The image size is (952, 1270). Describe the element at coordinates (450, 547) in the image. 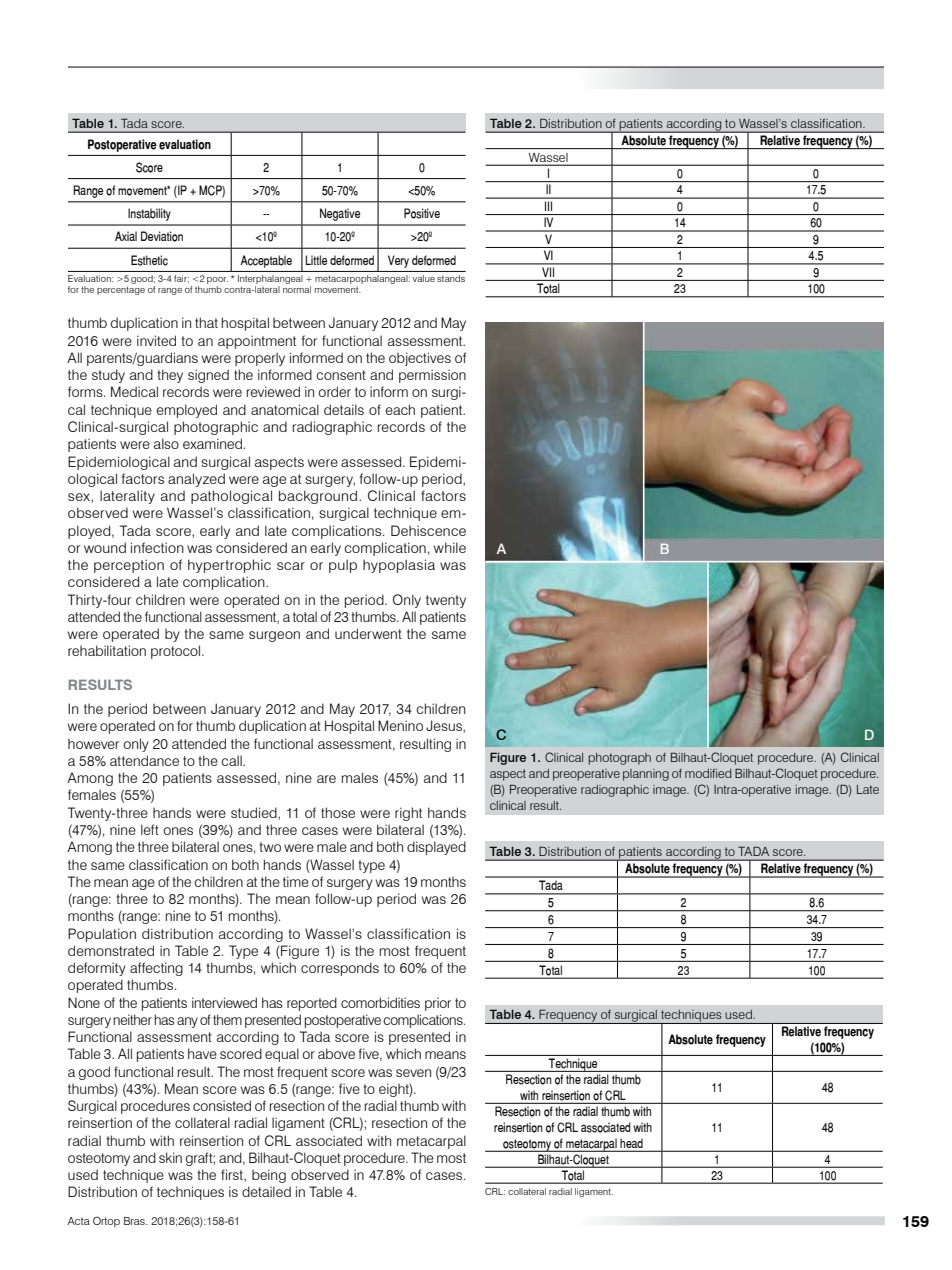

I see `while` at that location.
